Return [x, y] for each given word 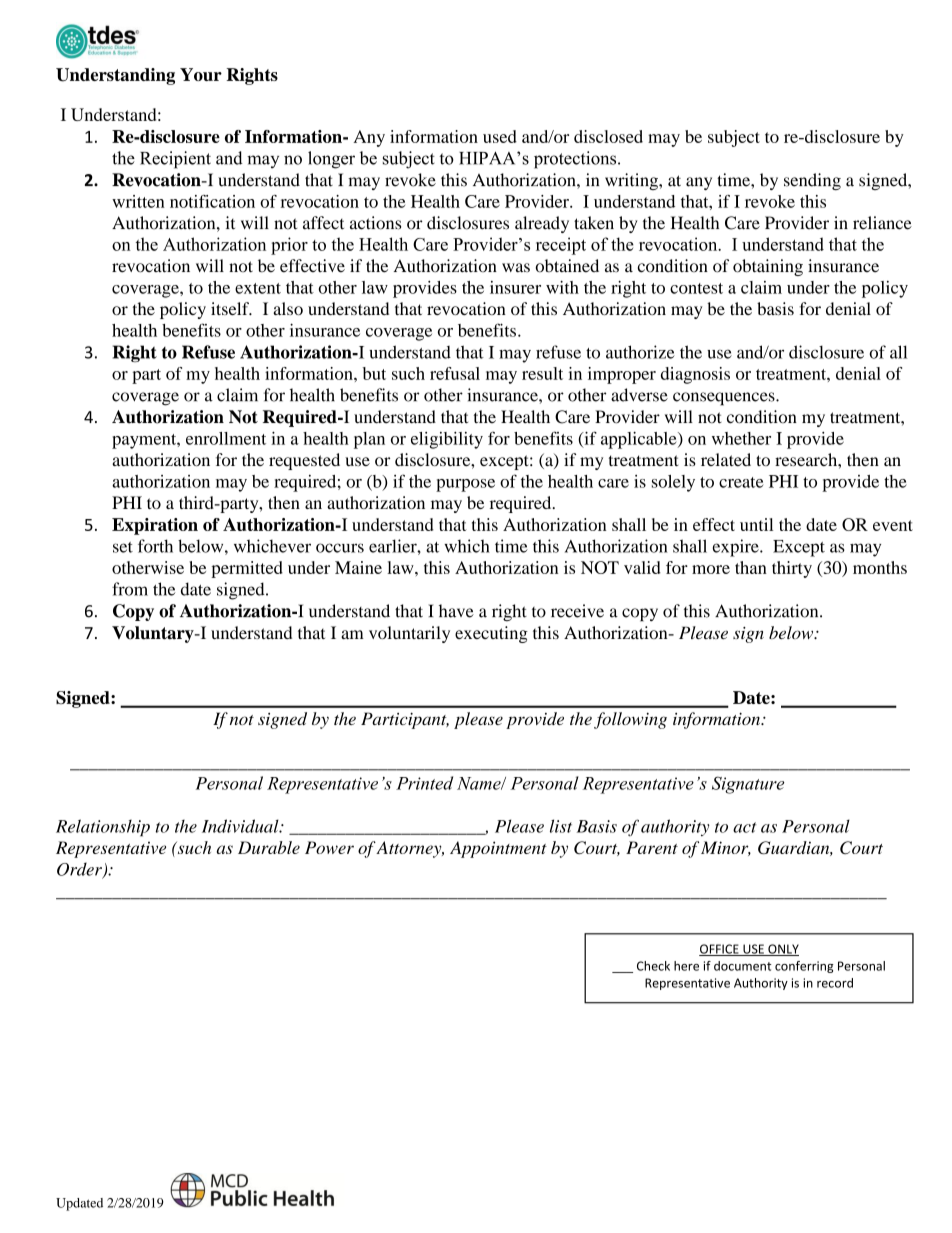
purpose [465, 485]
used [500, 136]
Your [201, 74]
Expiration [155, 526]
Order [80, 870]
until [756, 524]
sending [812, 181]
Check [653, 966]
